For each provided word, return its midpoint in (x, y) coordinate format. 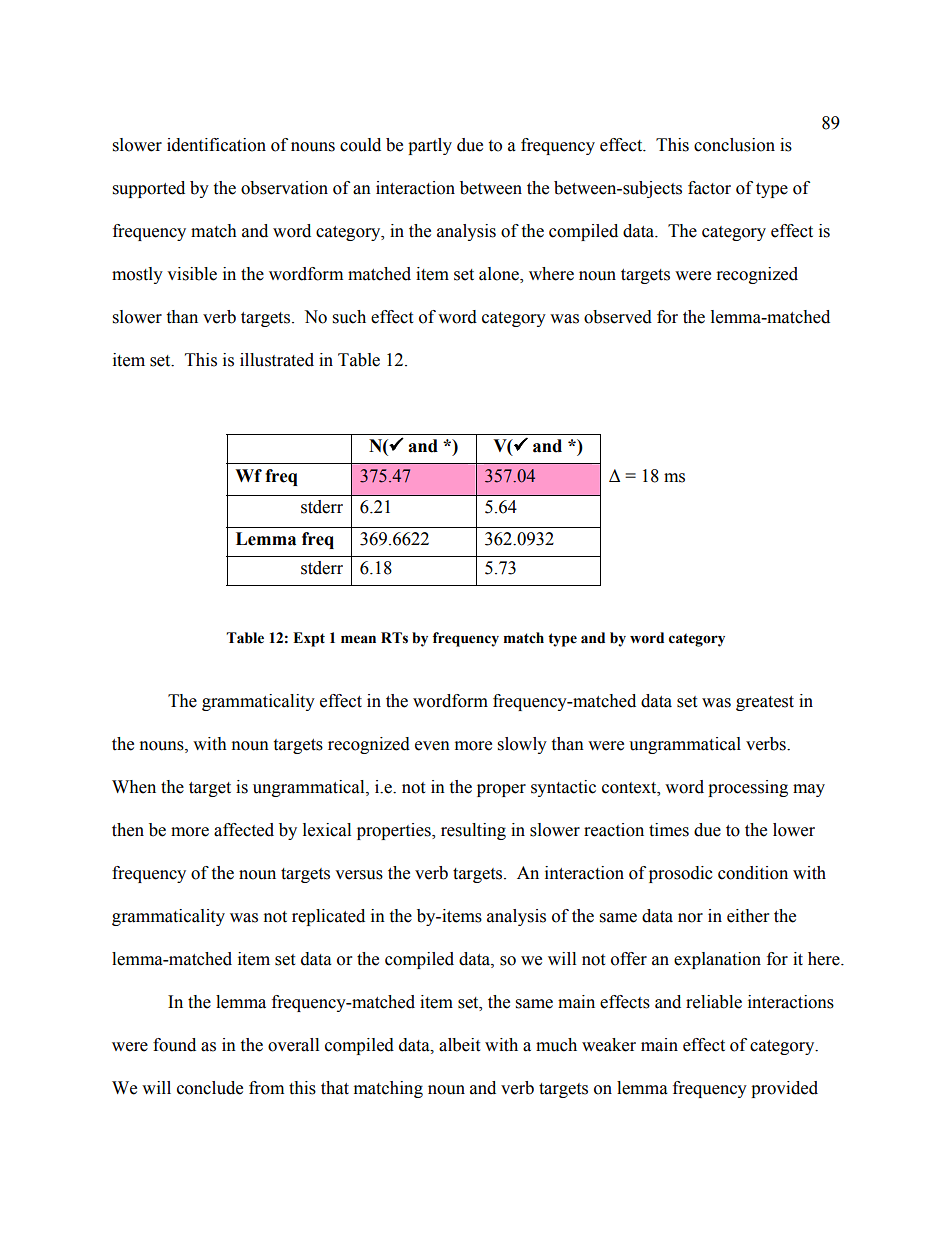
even (432, 746)
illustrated (277, 360)
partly (430, 146)
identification (216, 145)
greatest (765, 703)
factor (709, 188)
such (349, 317)
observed (618, 317)
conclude (210, 1088)
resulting (473, 831)
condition (753, 873)
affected (244, 830)
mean (358, 639)
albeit (459, 1045)
